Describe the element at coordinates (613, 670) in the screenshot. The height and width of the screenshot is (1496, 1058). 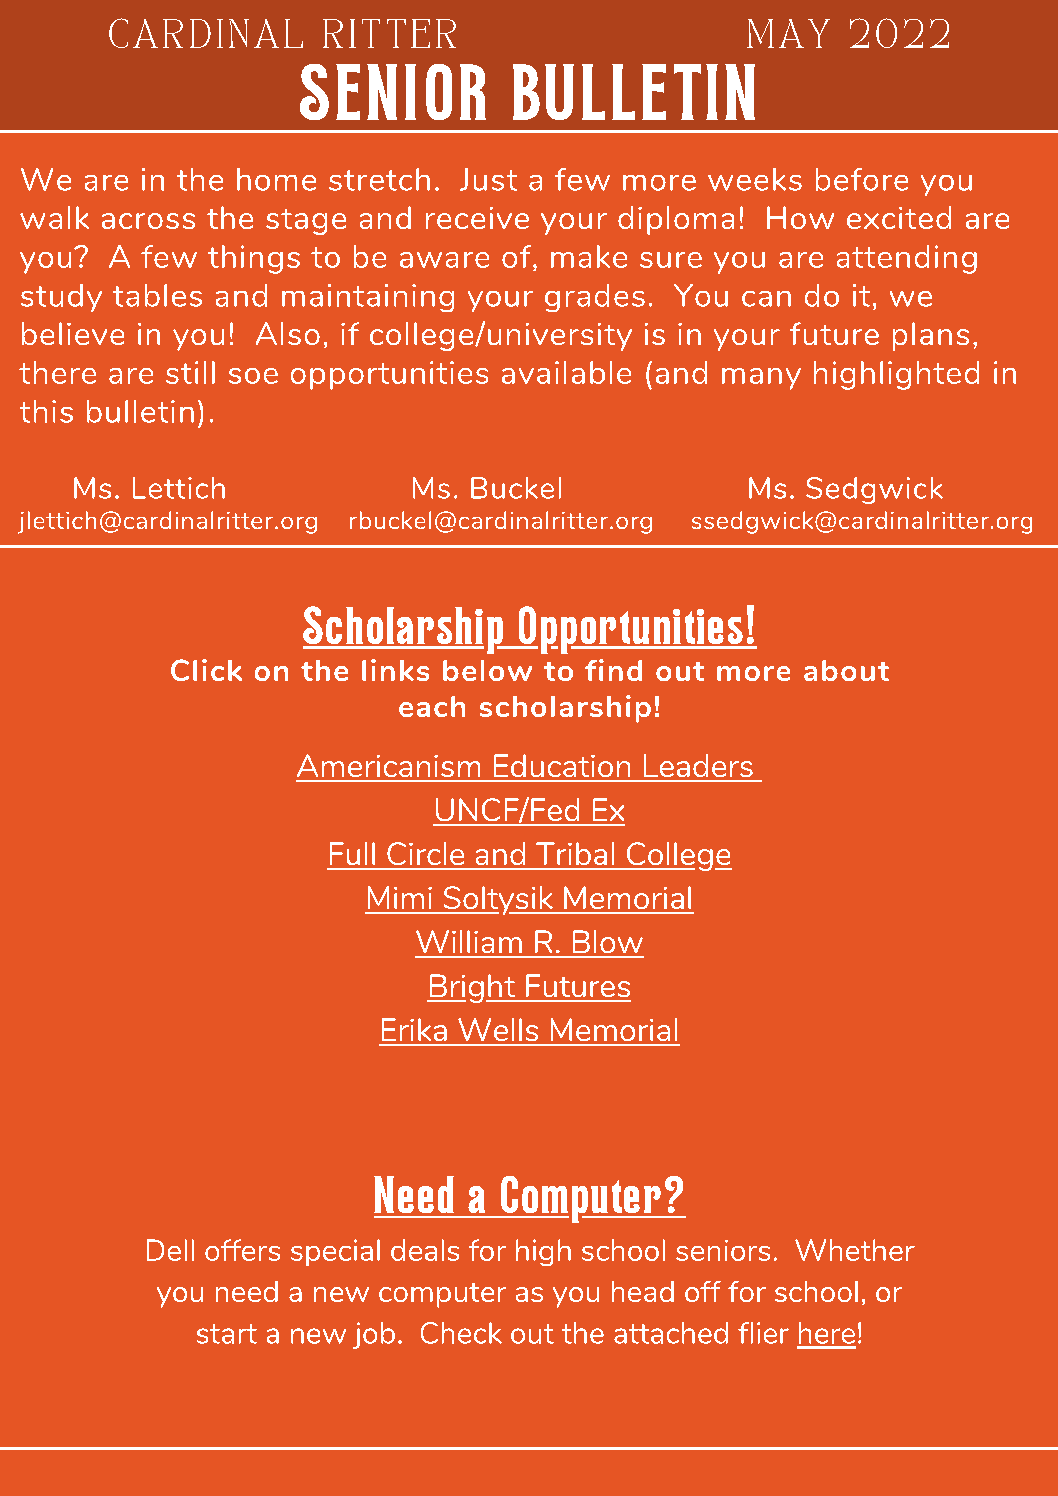
I see `find` at that location.
